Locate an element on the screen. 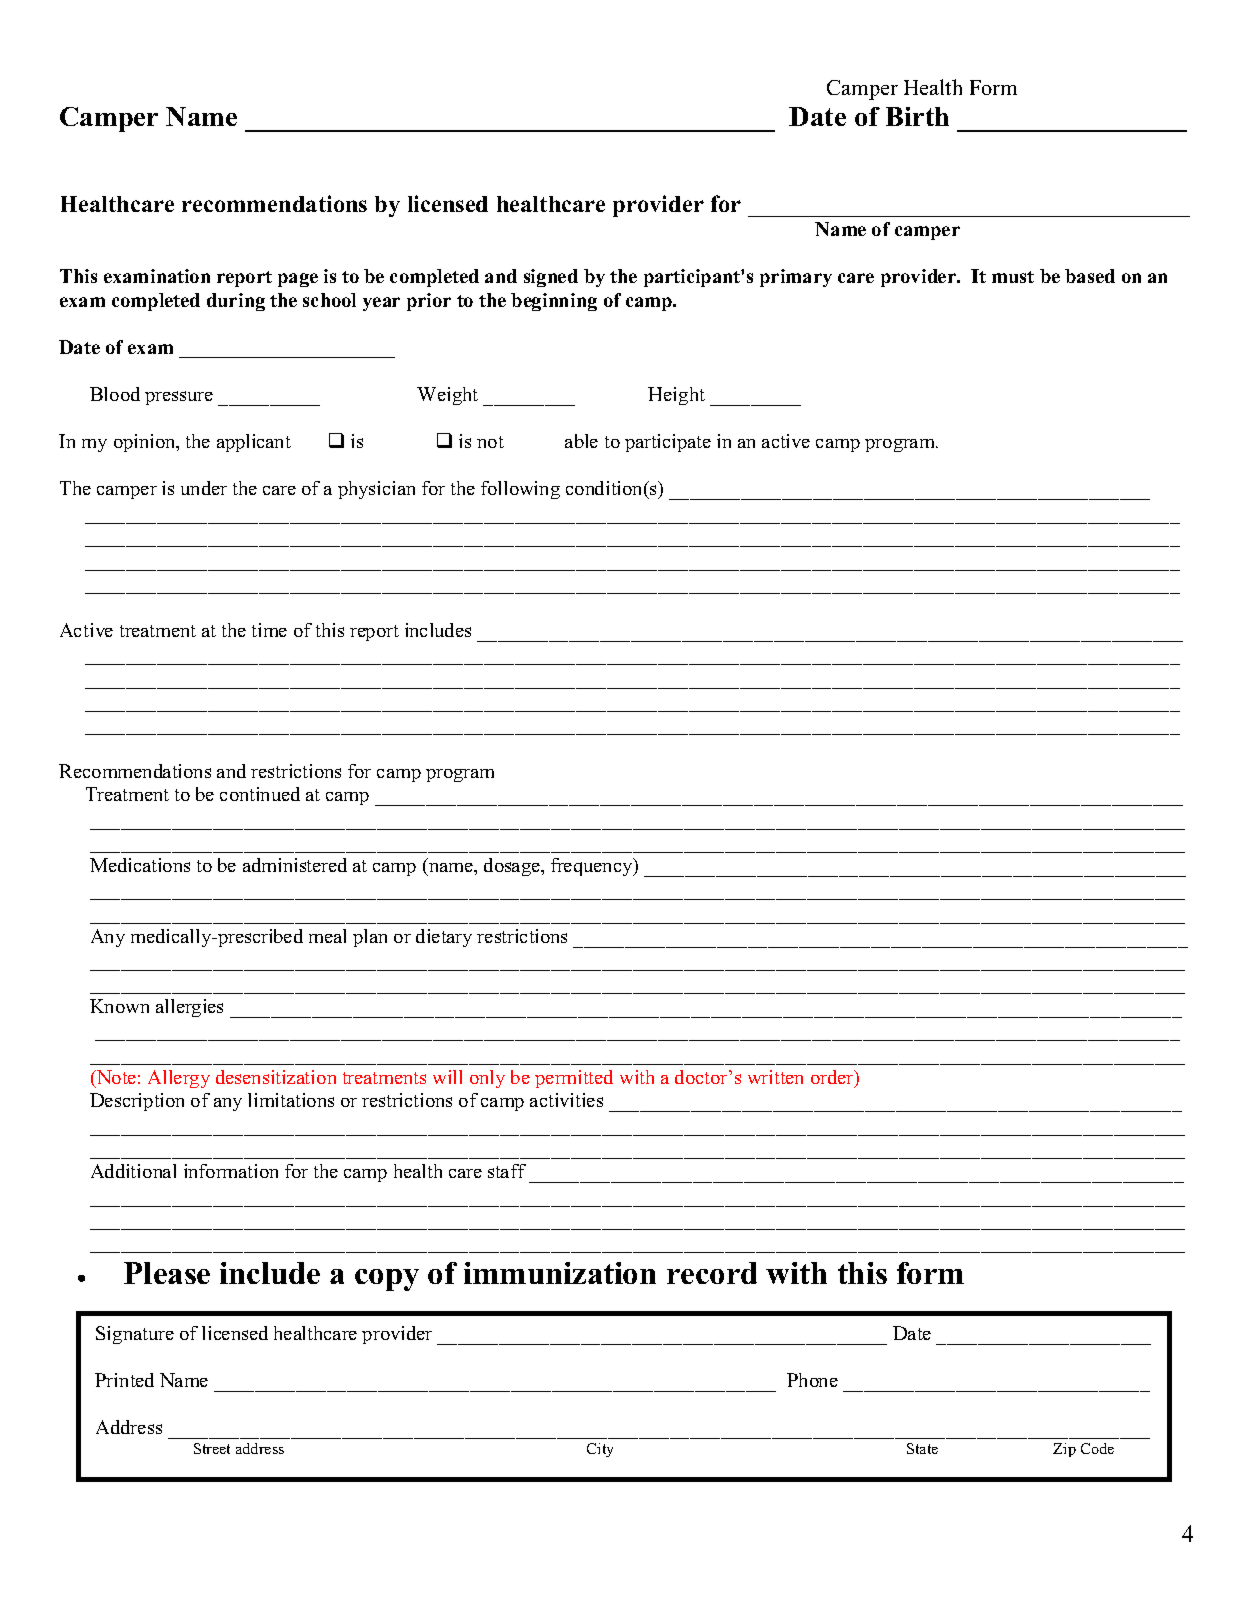 Image resolution: width=1253 pixels, height=1621 pixels. Street is located at coordinates (212, 1448).
